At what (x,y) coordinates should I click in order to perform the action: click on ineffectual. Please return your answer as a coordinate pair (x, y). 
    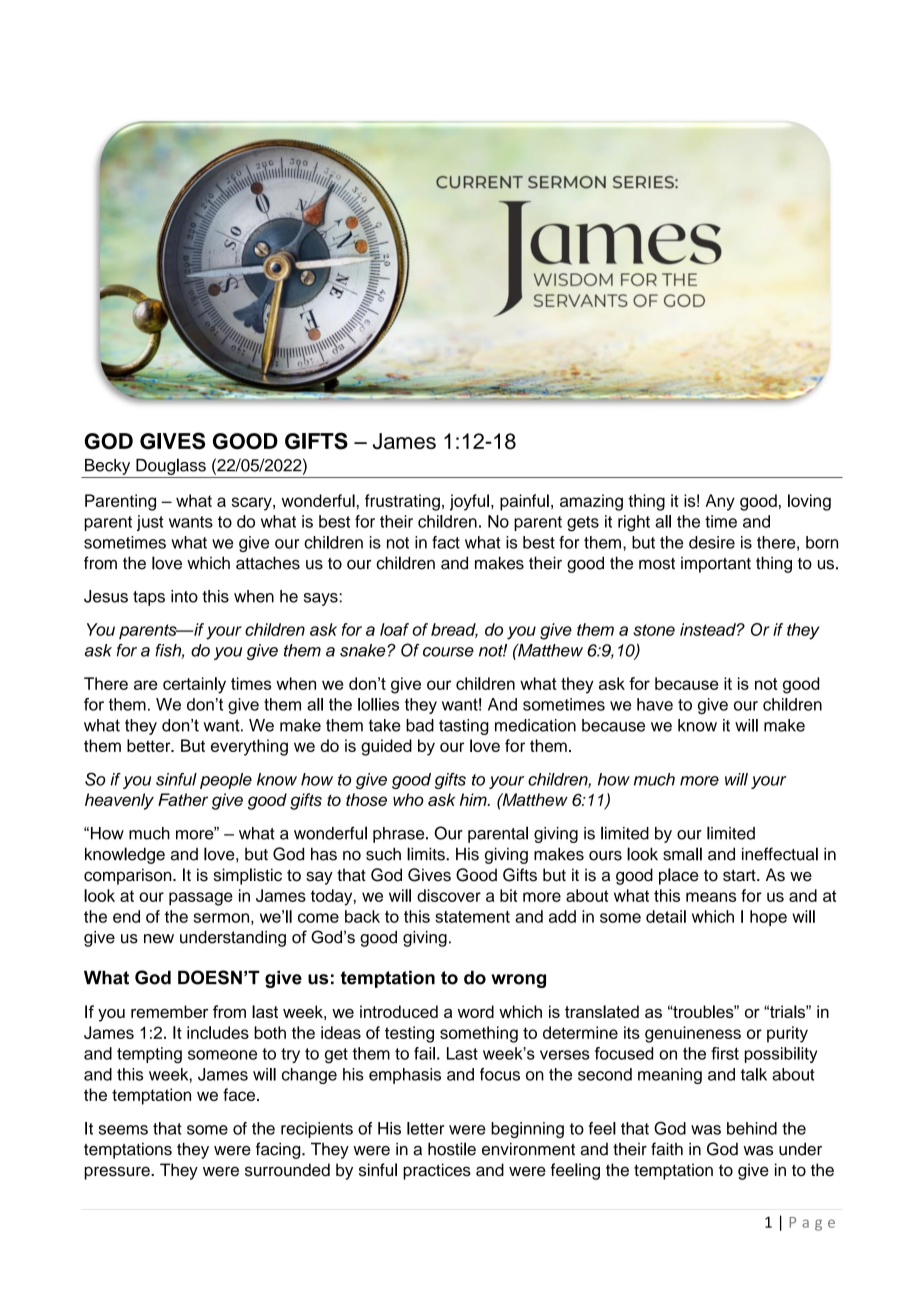
    Looking at the image, I should click on (780, 854).
